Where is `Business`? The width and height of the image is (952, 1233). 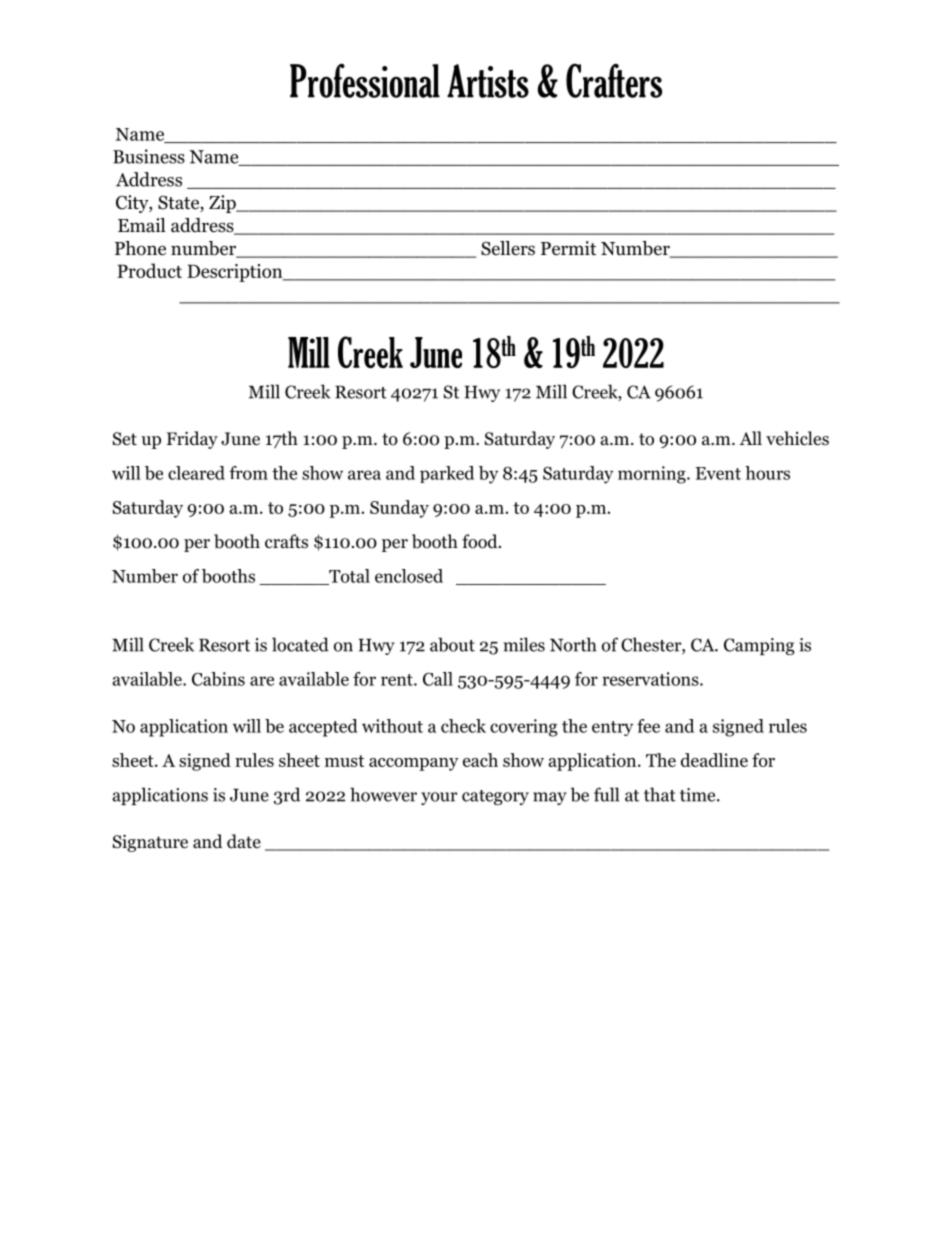
Business is located at coordinates (149, 156).
